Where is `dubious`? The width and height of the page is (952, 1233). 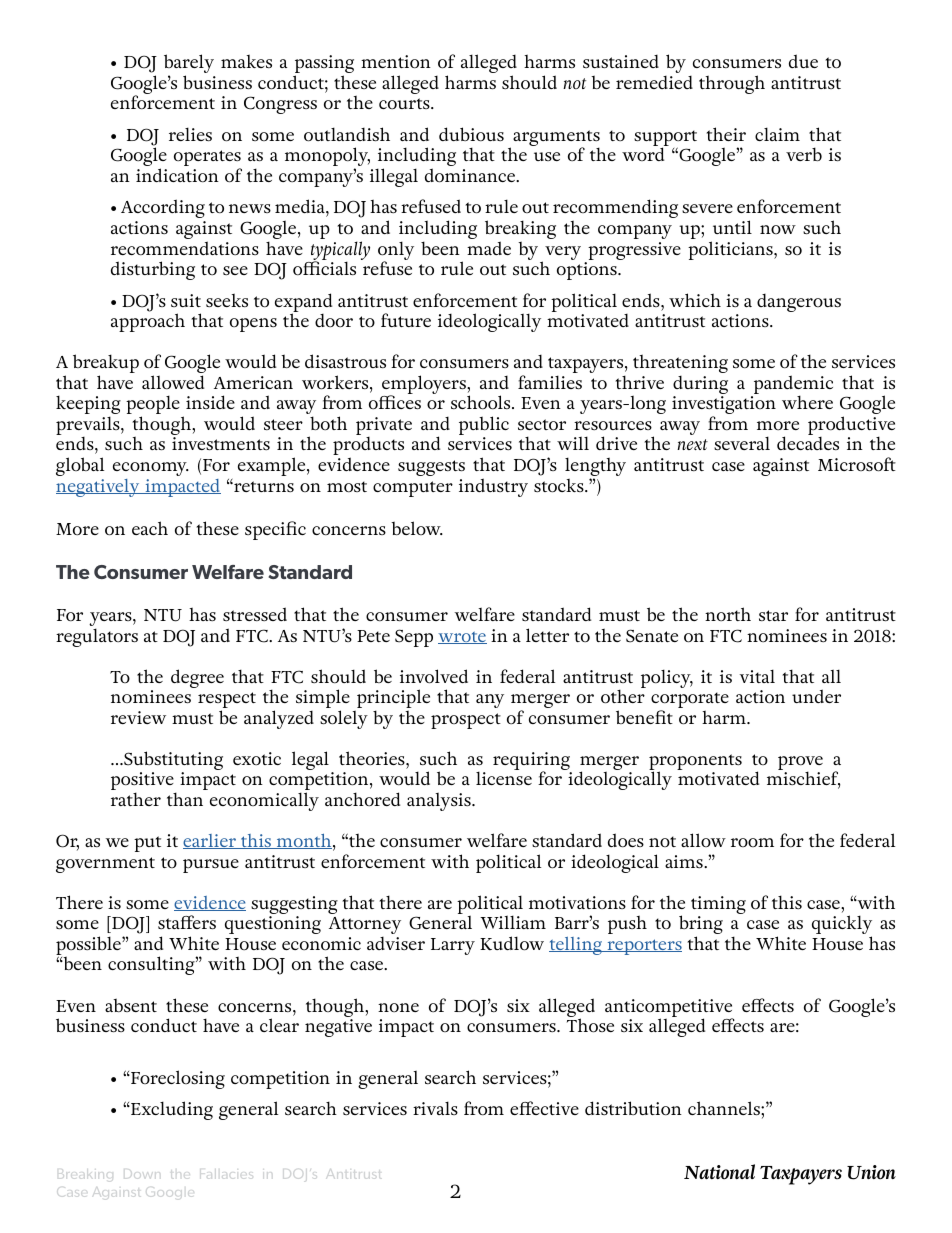 dubious is located at coordinates (471, 134).
